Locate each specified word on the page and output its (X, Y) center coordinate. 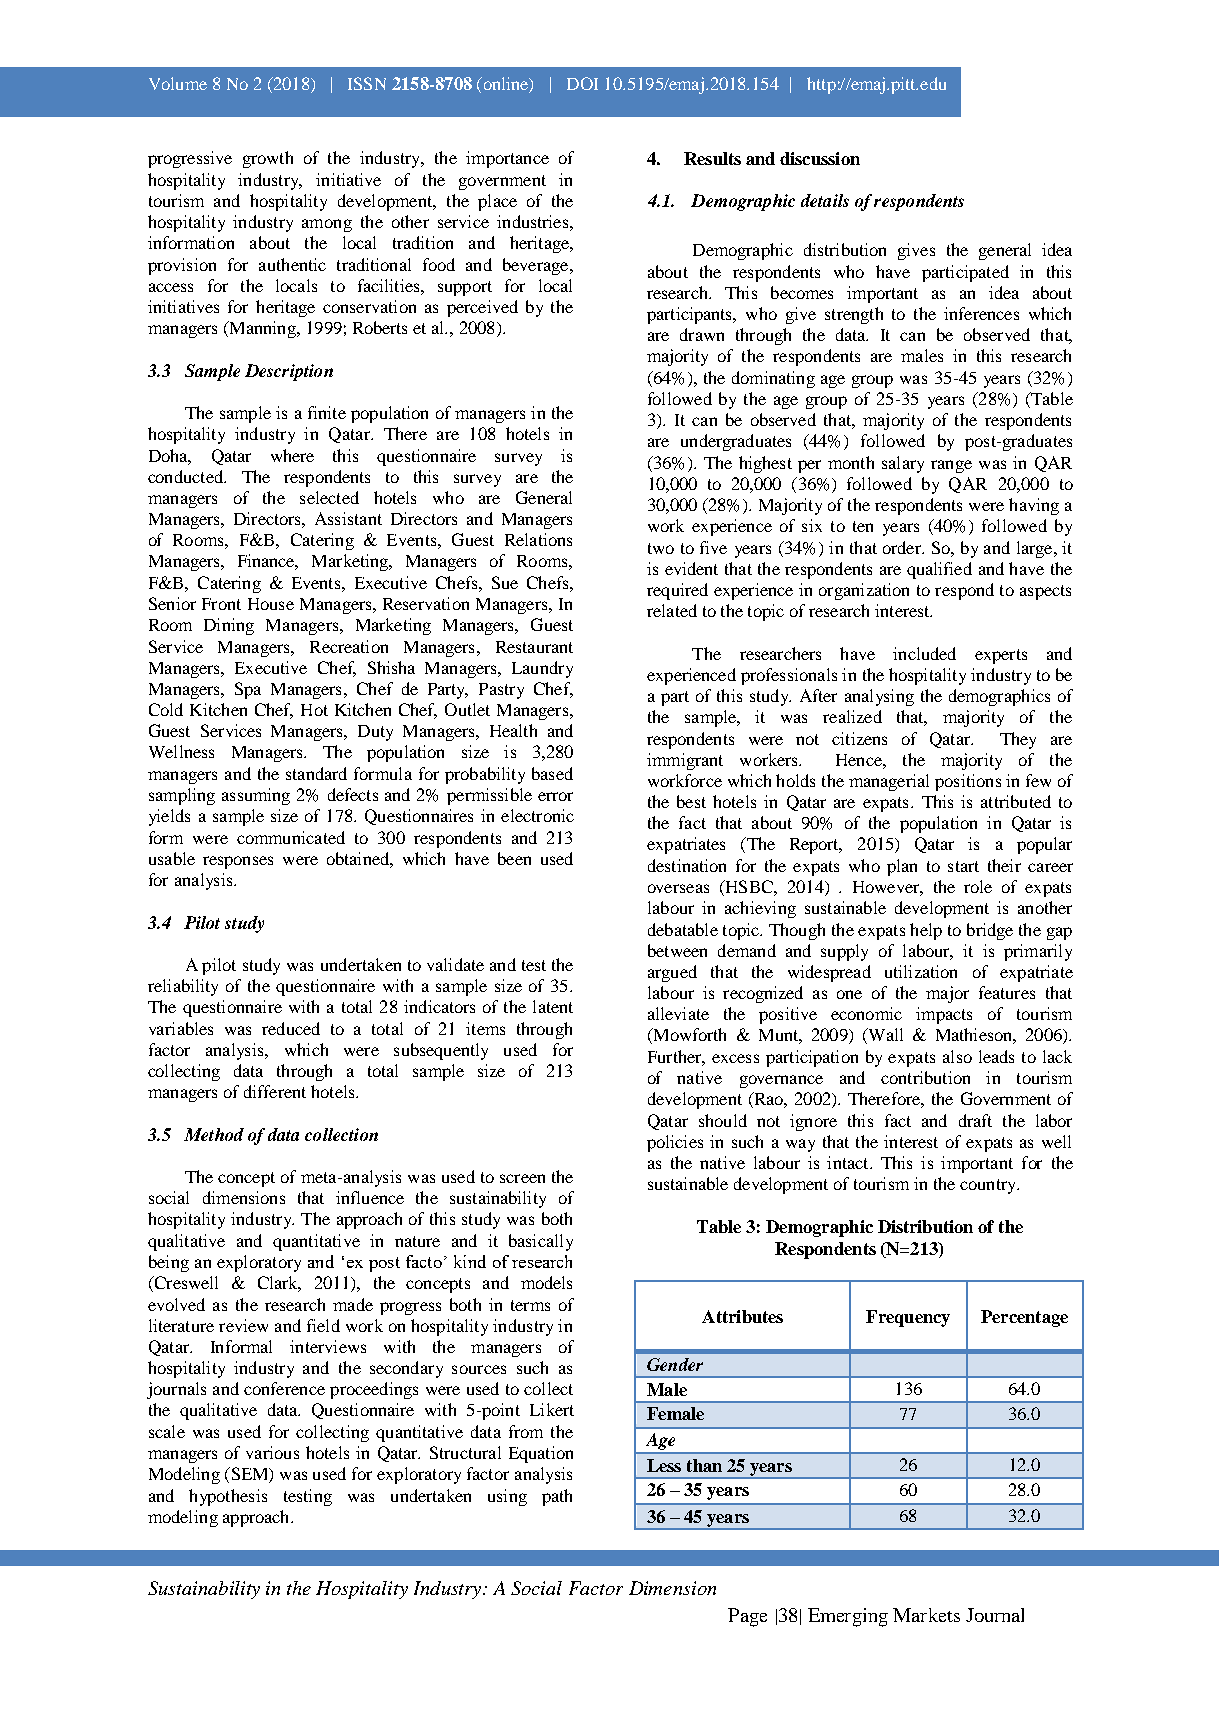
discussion (820, 158)
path (557, 1497)
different (275, 1091)
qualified (939, 570)
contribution (925, 1077)
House (271, 604)
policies (675, 1143)
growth (268, 159)
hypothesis (228, 1497)
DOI (582, 83)
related (672, 610)
